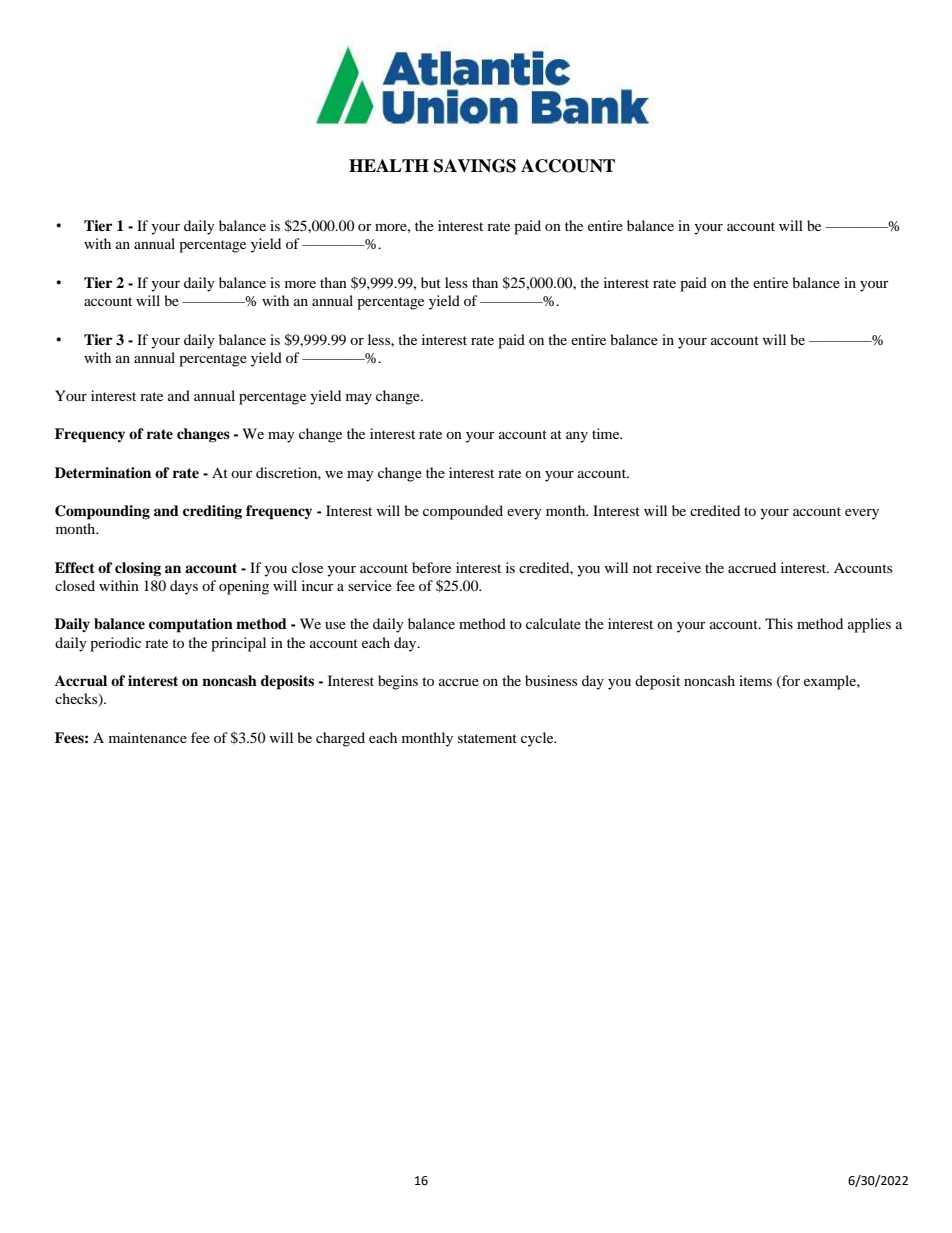 The height and width of the screenshot is (1233, 952). I want to click on HEALTH, so click(389, 165).
